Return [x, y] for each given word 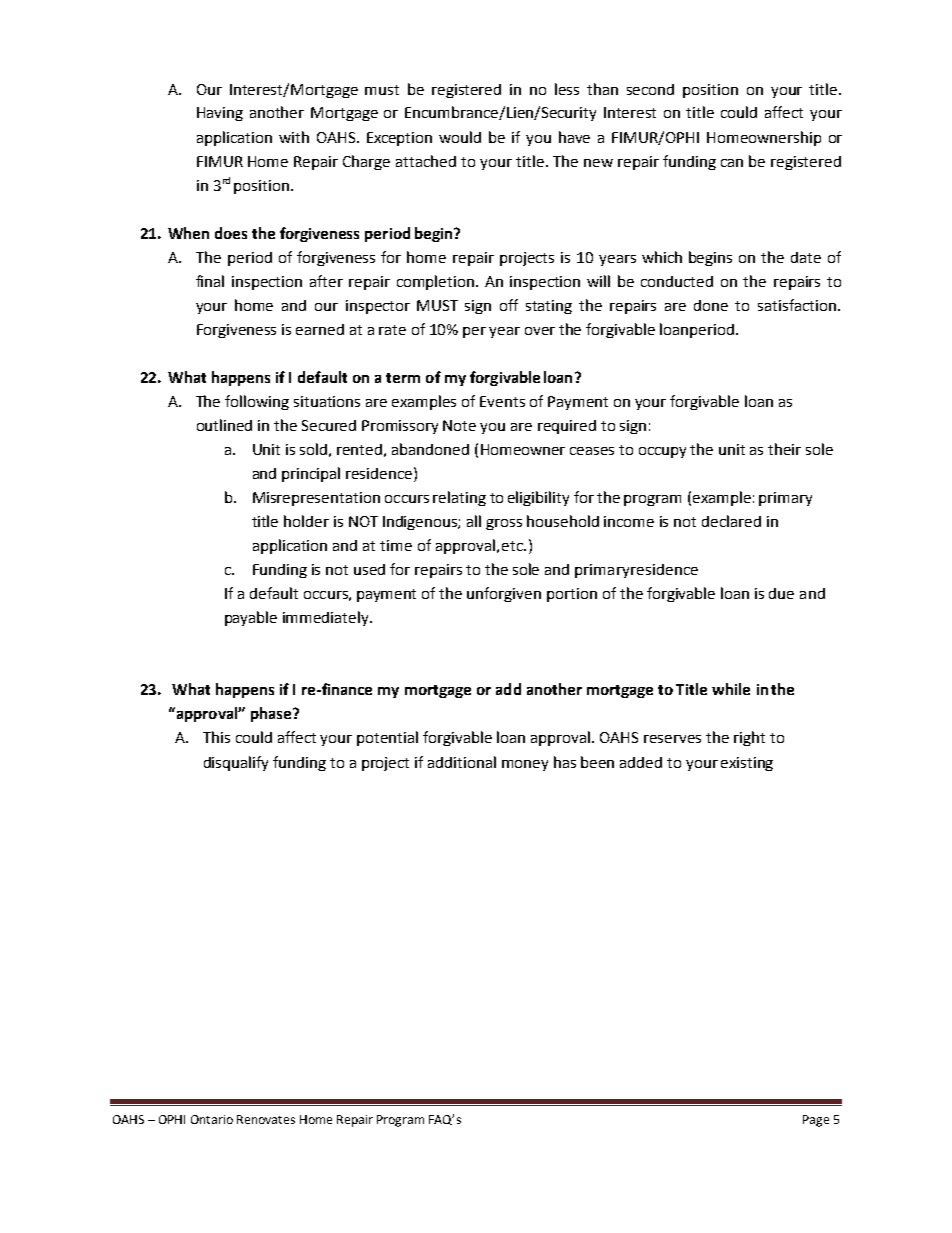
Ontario [212, 1119]
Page [816, 1121]
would [460, 137]
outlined [224, 425]
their [784, 449]
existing [747, 764]
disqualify [236, 763]
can [732, 163]
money [525, 765]
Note [459, 425]
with [294, 137]
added [641, 762]
